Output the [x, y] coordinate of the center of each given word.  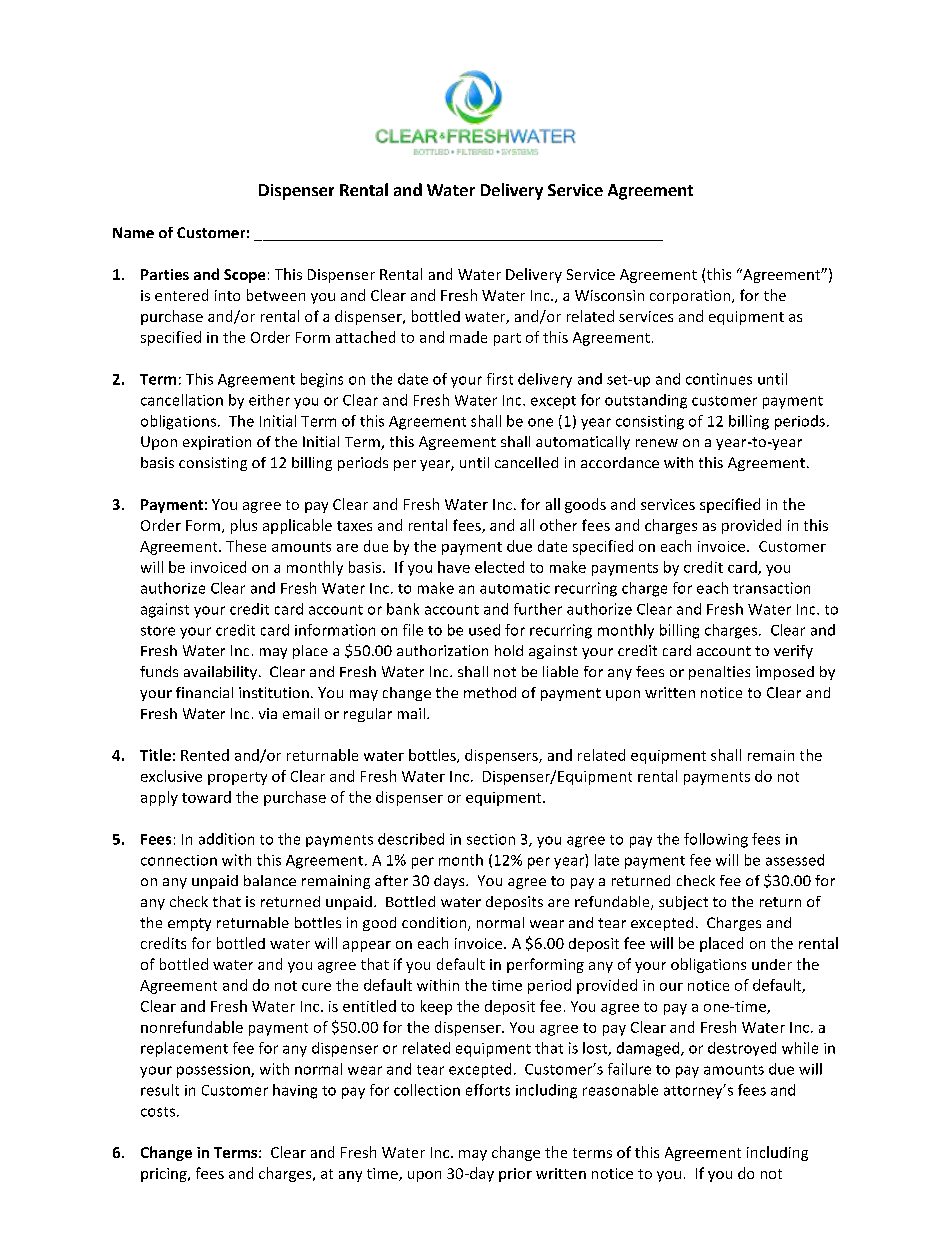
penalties [719, 673]
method [490, 692]
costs [158, 1112]
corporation [691, 297]
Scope [244, 276]
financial [204, 692]
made [468, 337]
